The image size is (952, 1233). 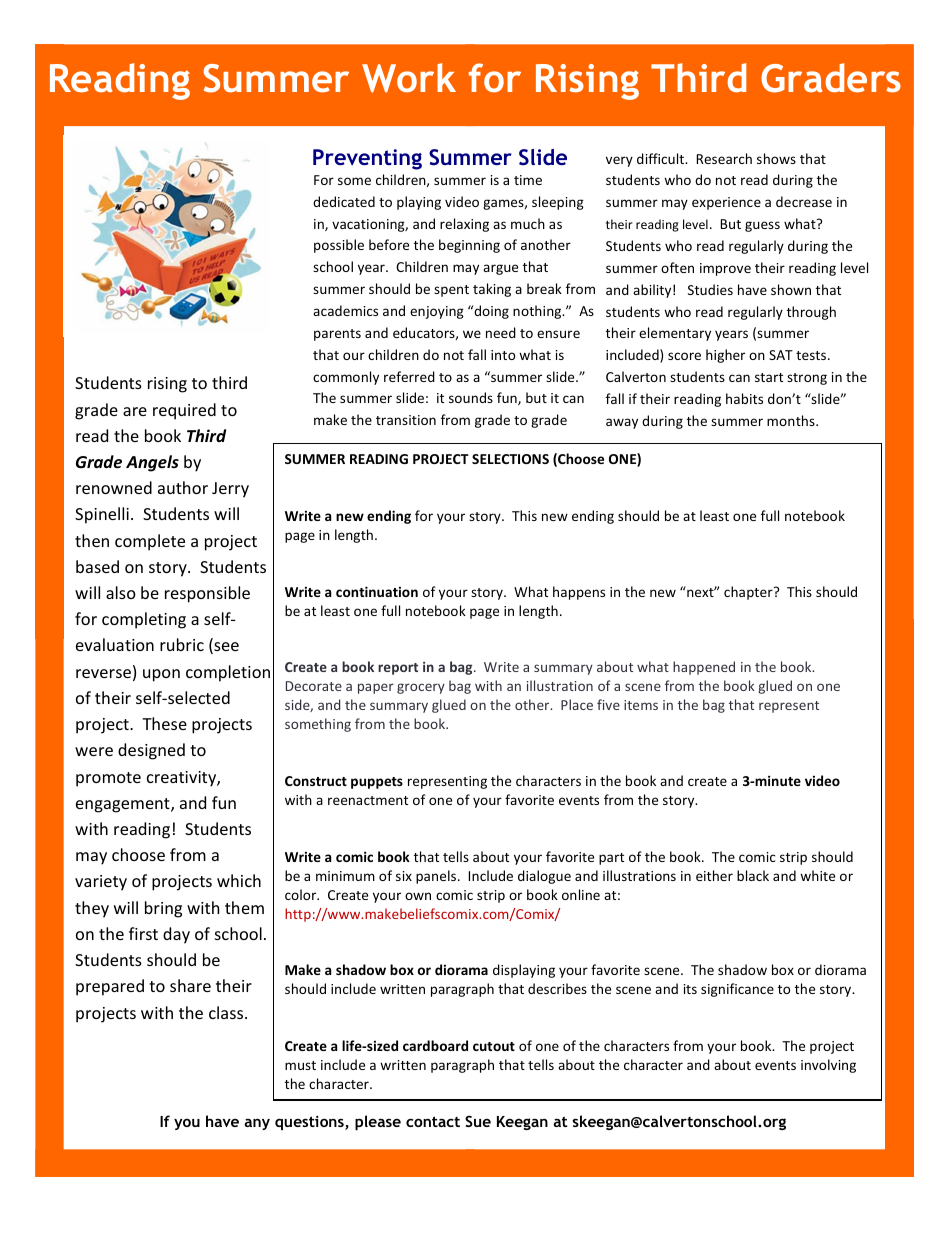 I want to click on chapter, so click(x=749, y=593).
